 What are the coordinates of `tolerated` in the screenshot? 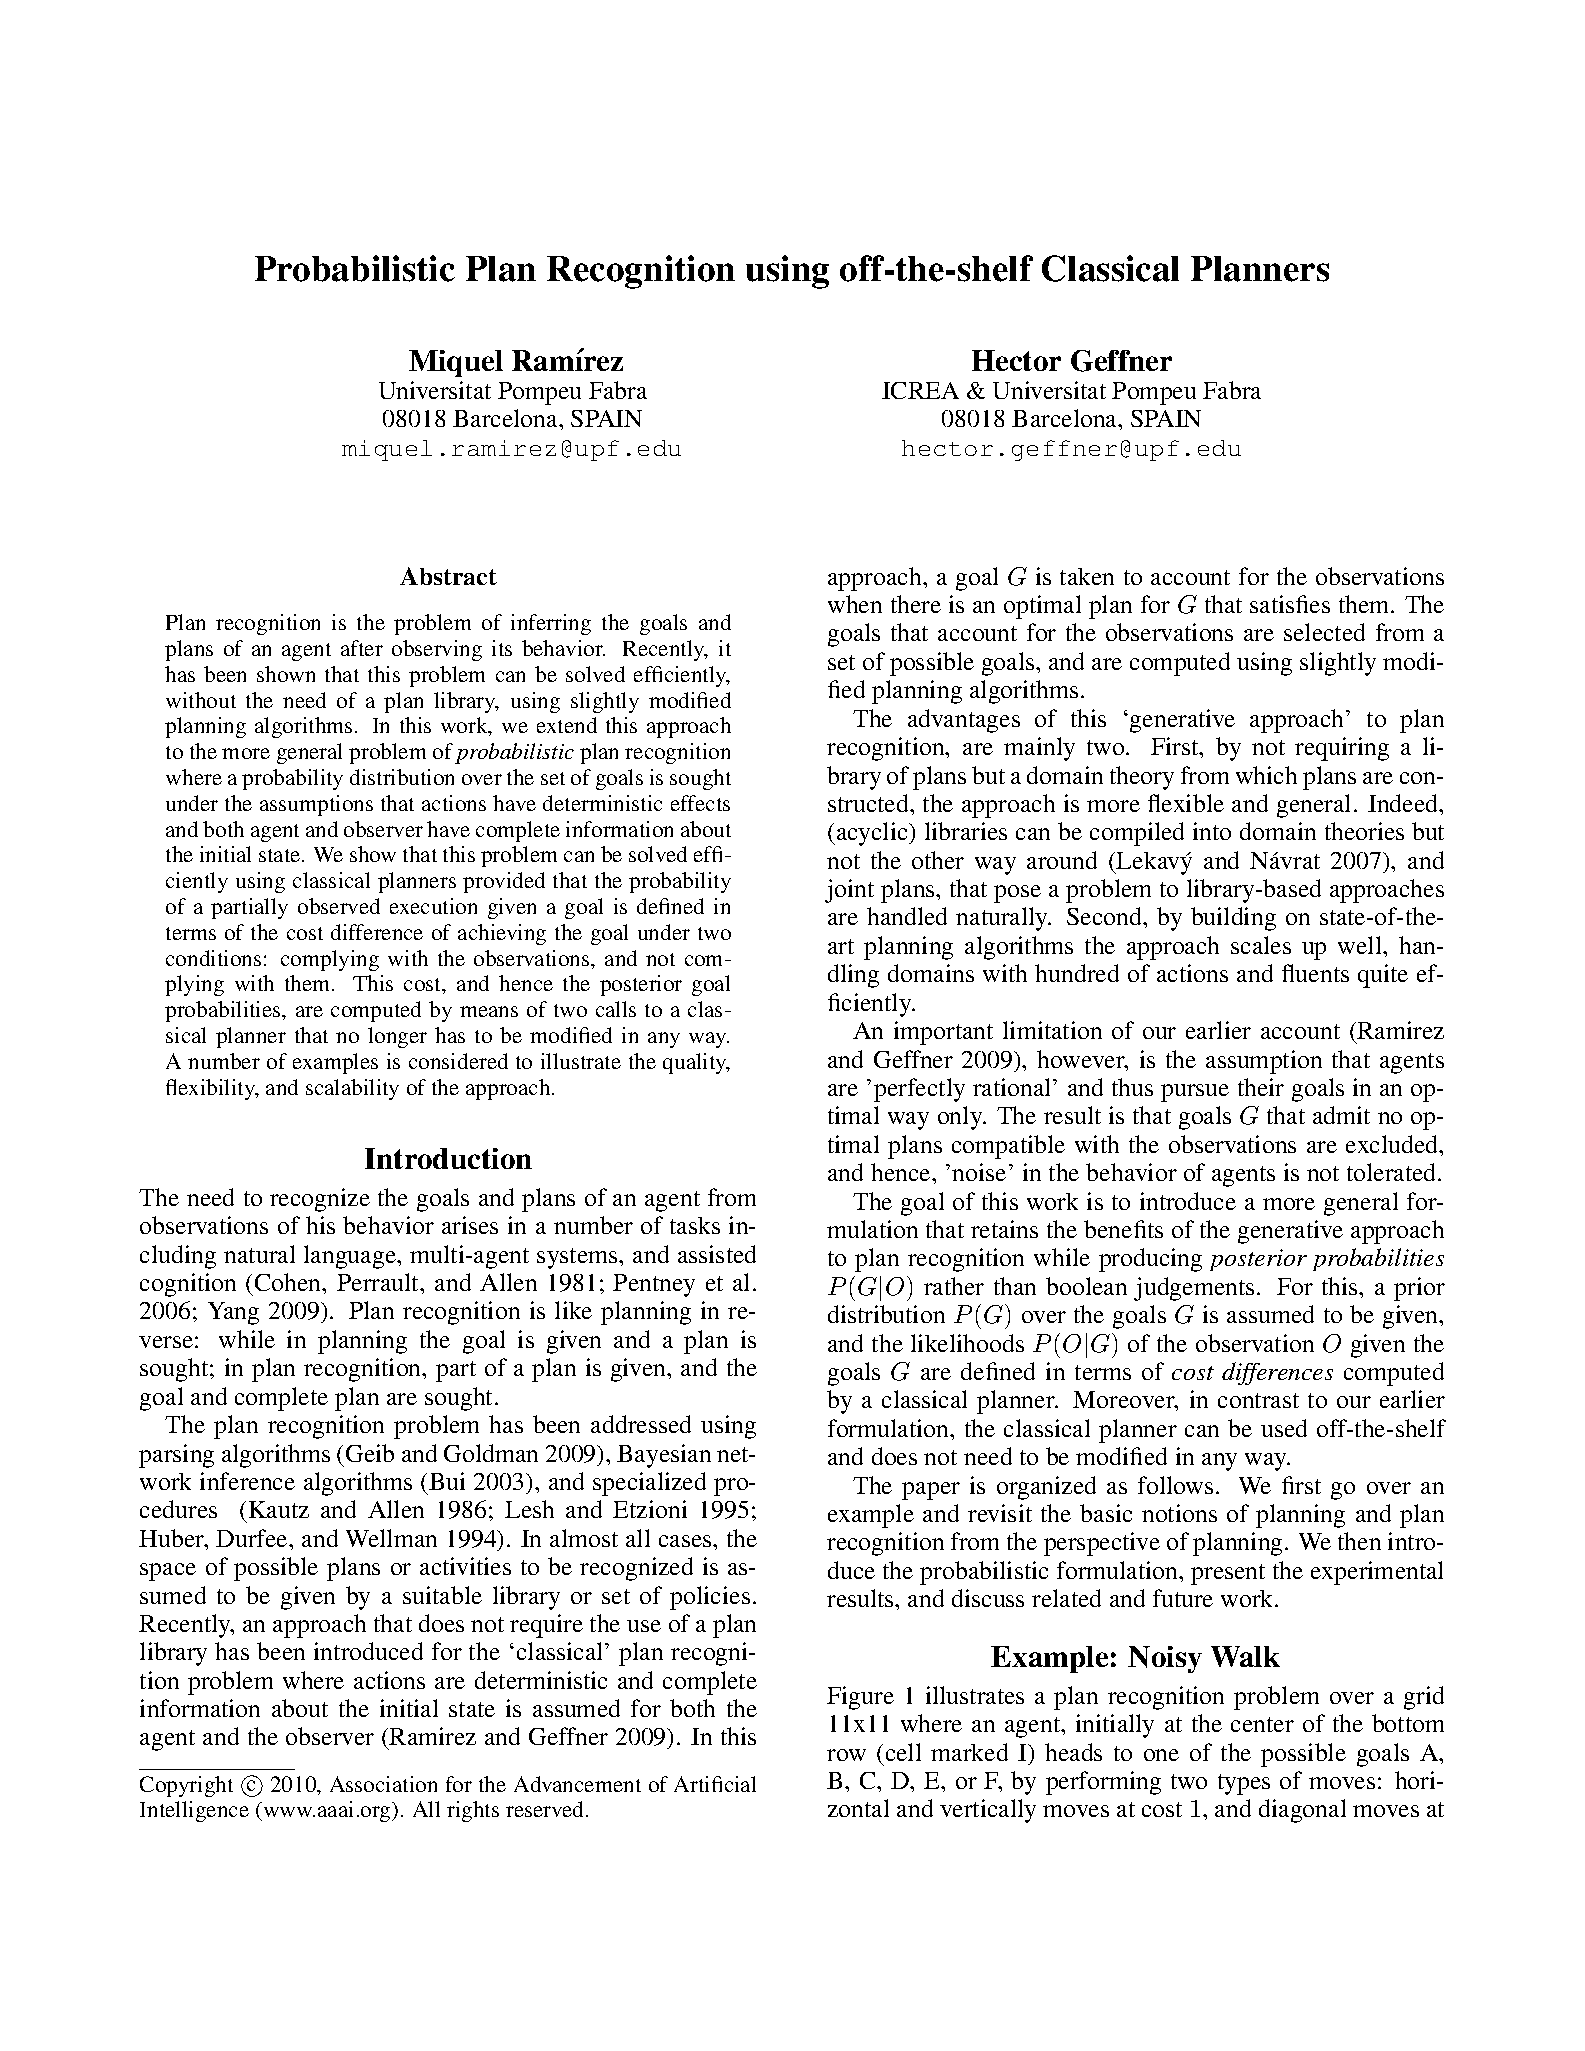 It's located at (1393, 1172).
